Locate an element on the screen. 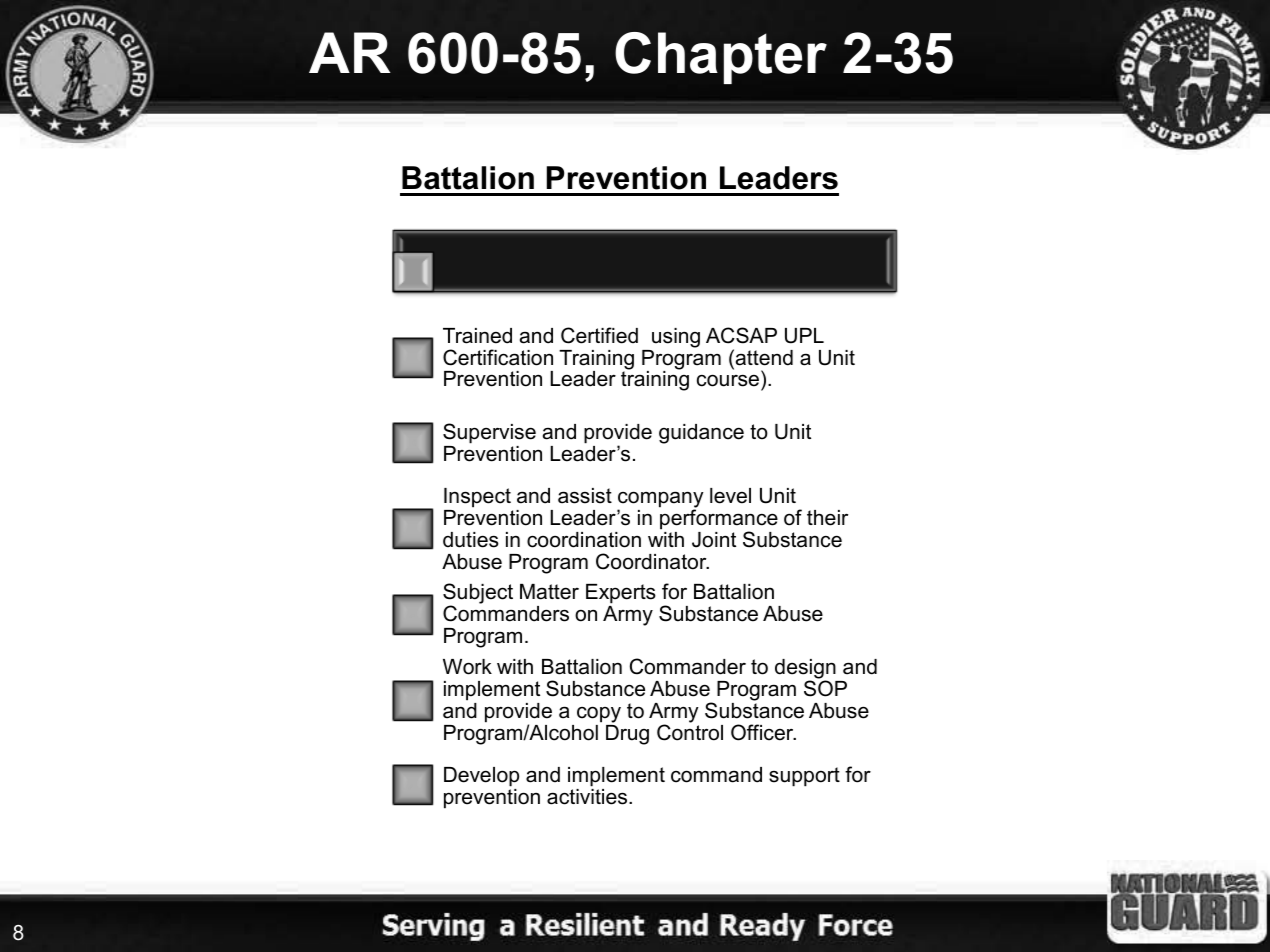 This screenshot has width=1270, height=952. Develop is located at coordinates (481, 777).
